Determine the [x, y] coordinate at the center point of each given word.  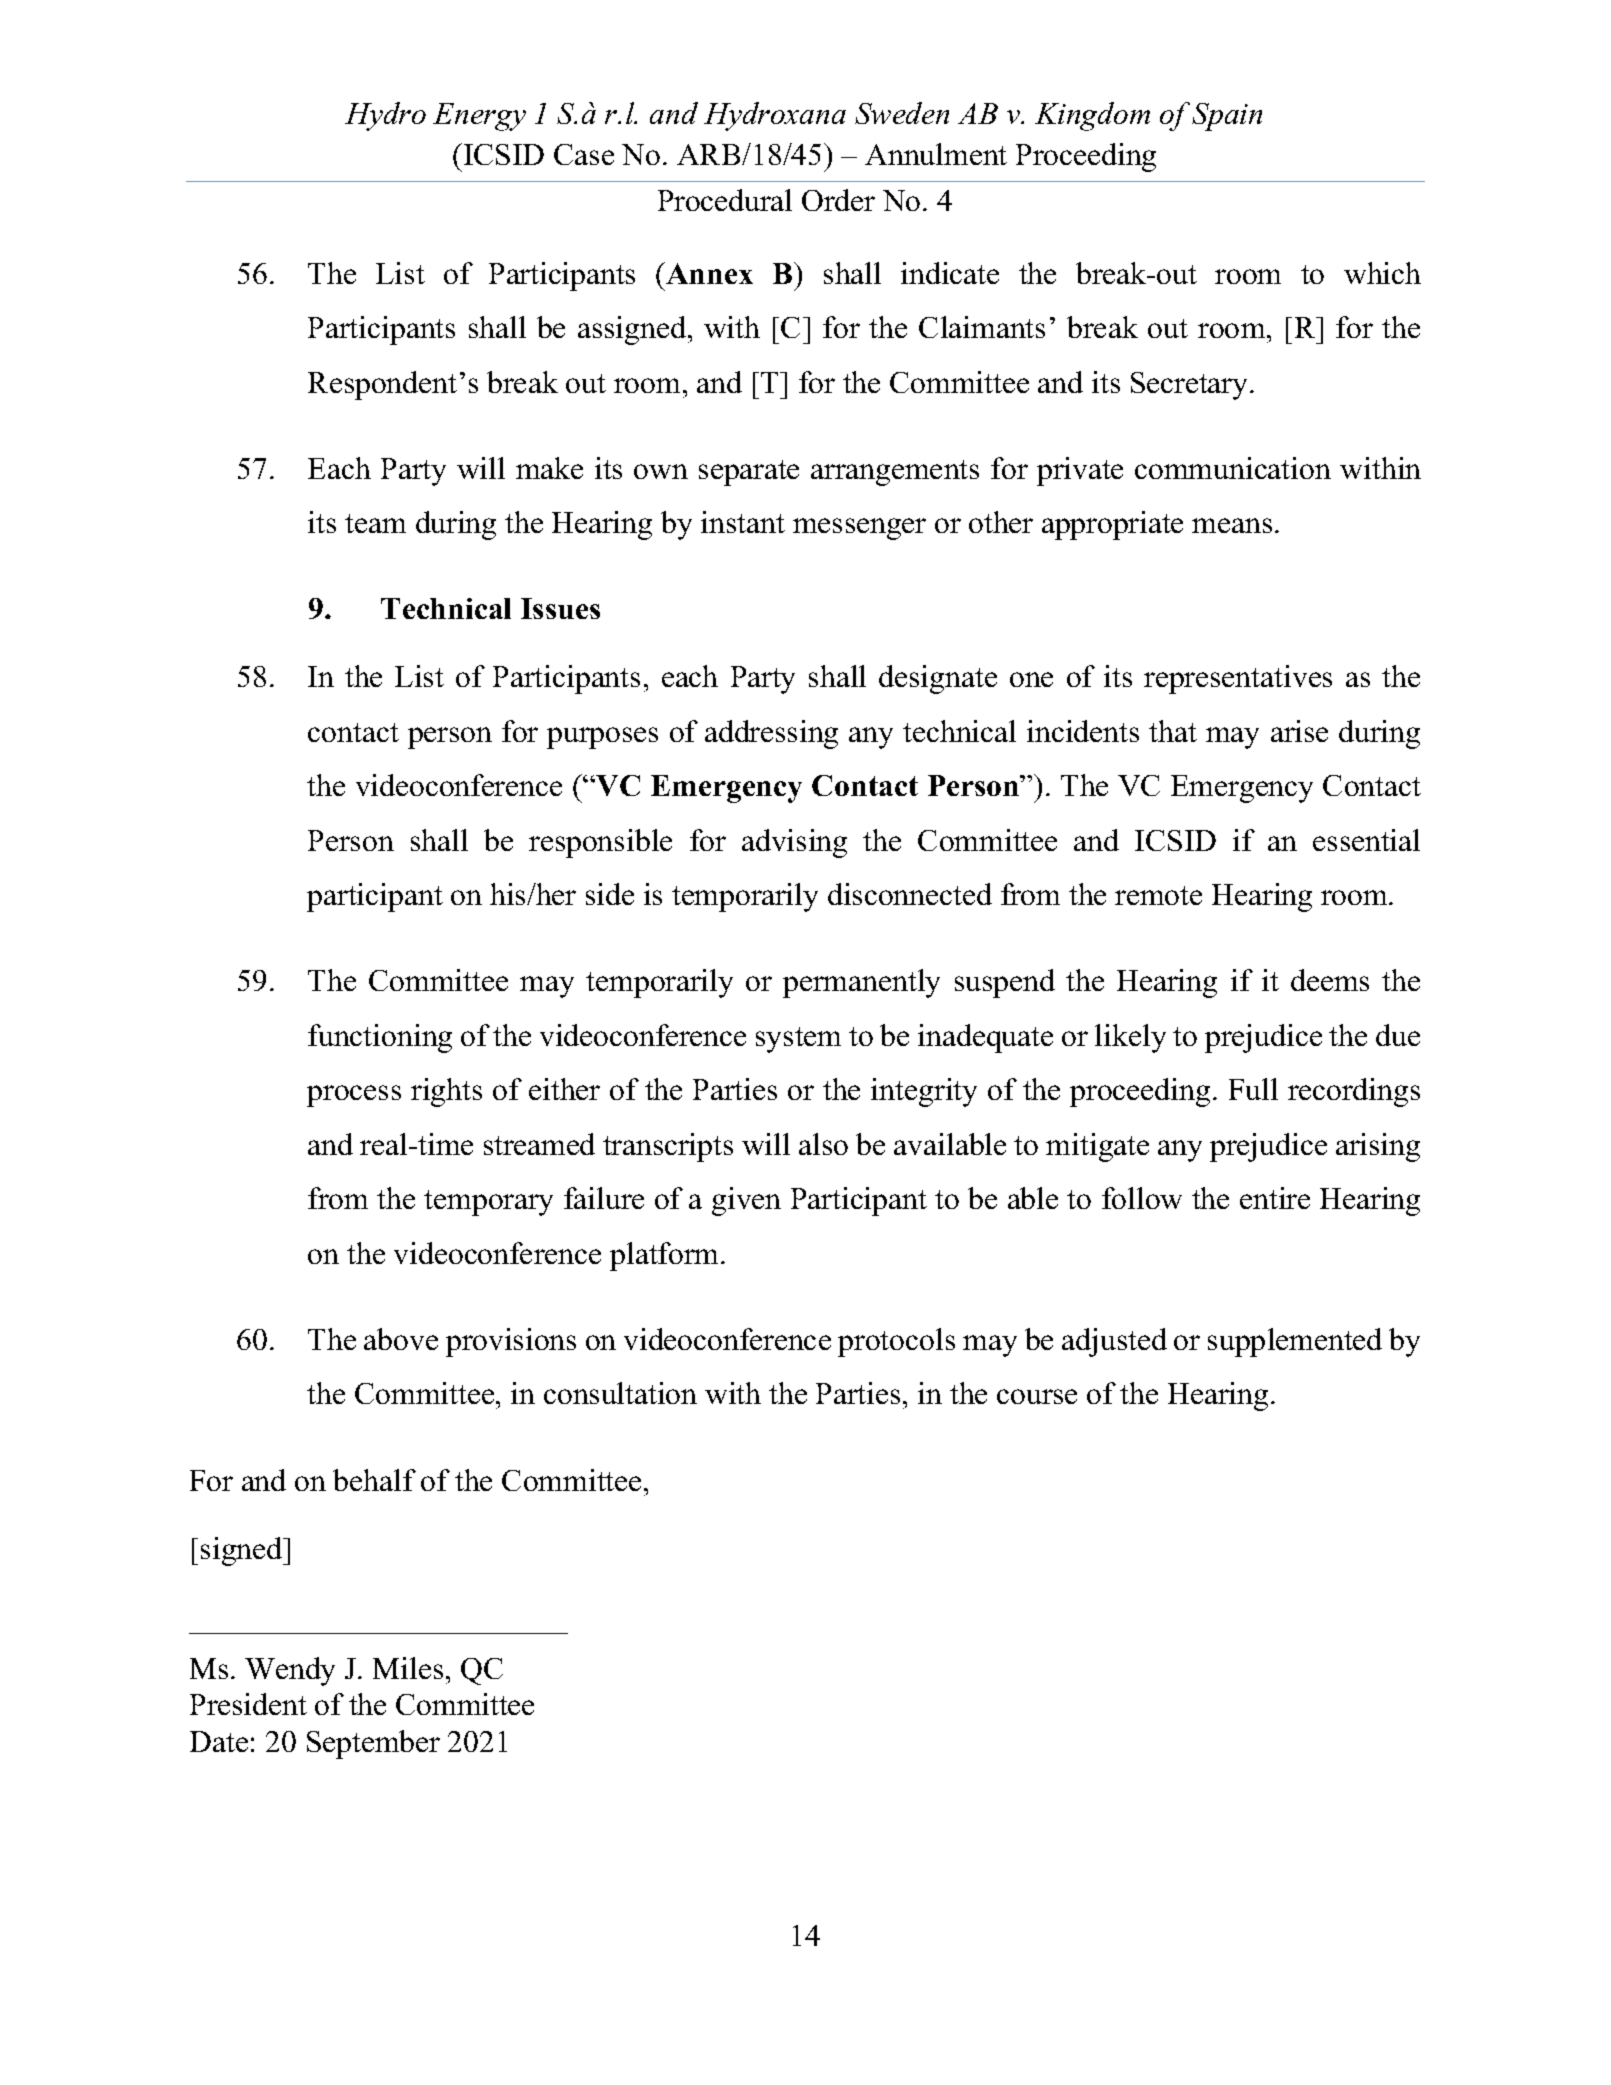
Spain [1227, 117]
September [373, 1744]
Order [838, 200]
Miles [408, 1668]
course [1037, 1396]
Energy [479, 117]
